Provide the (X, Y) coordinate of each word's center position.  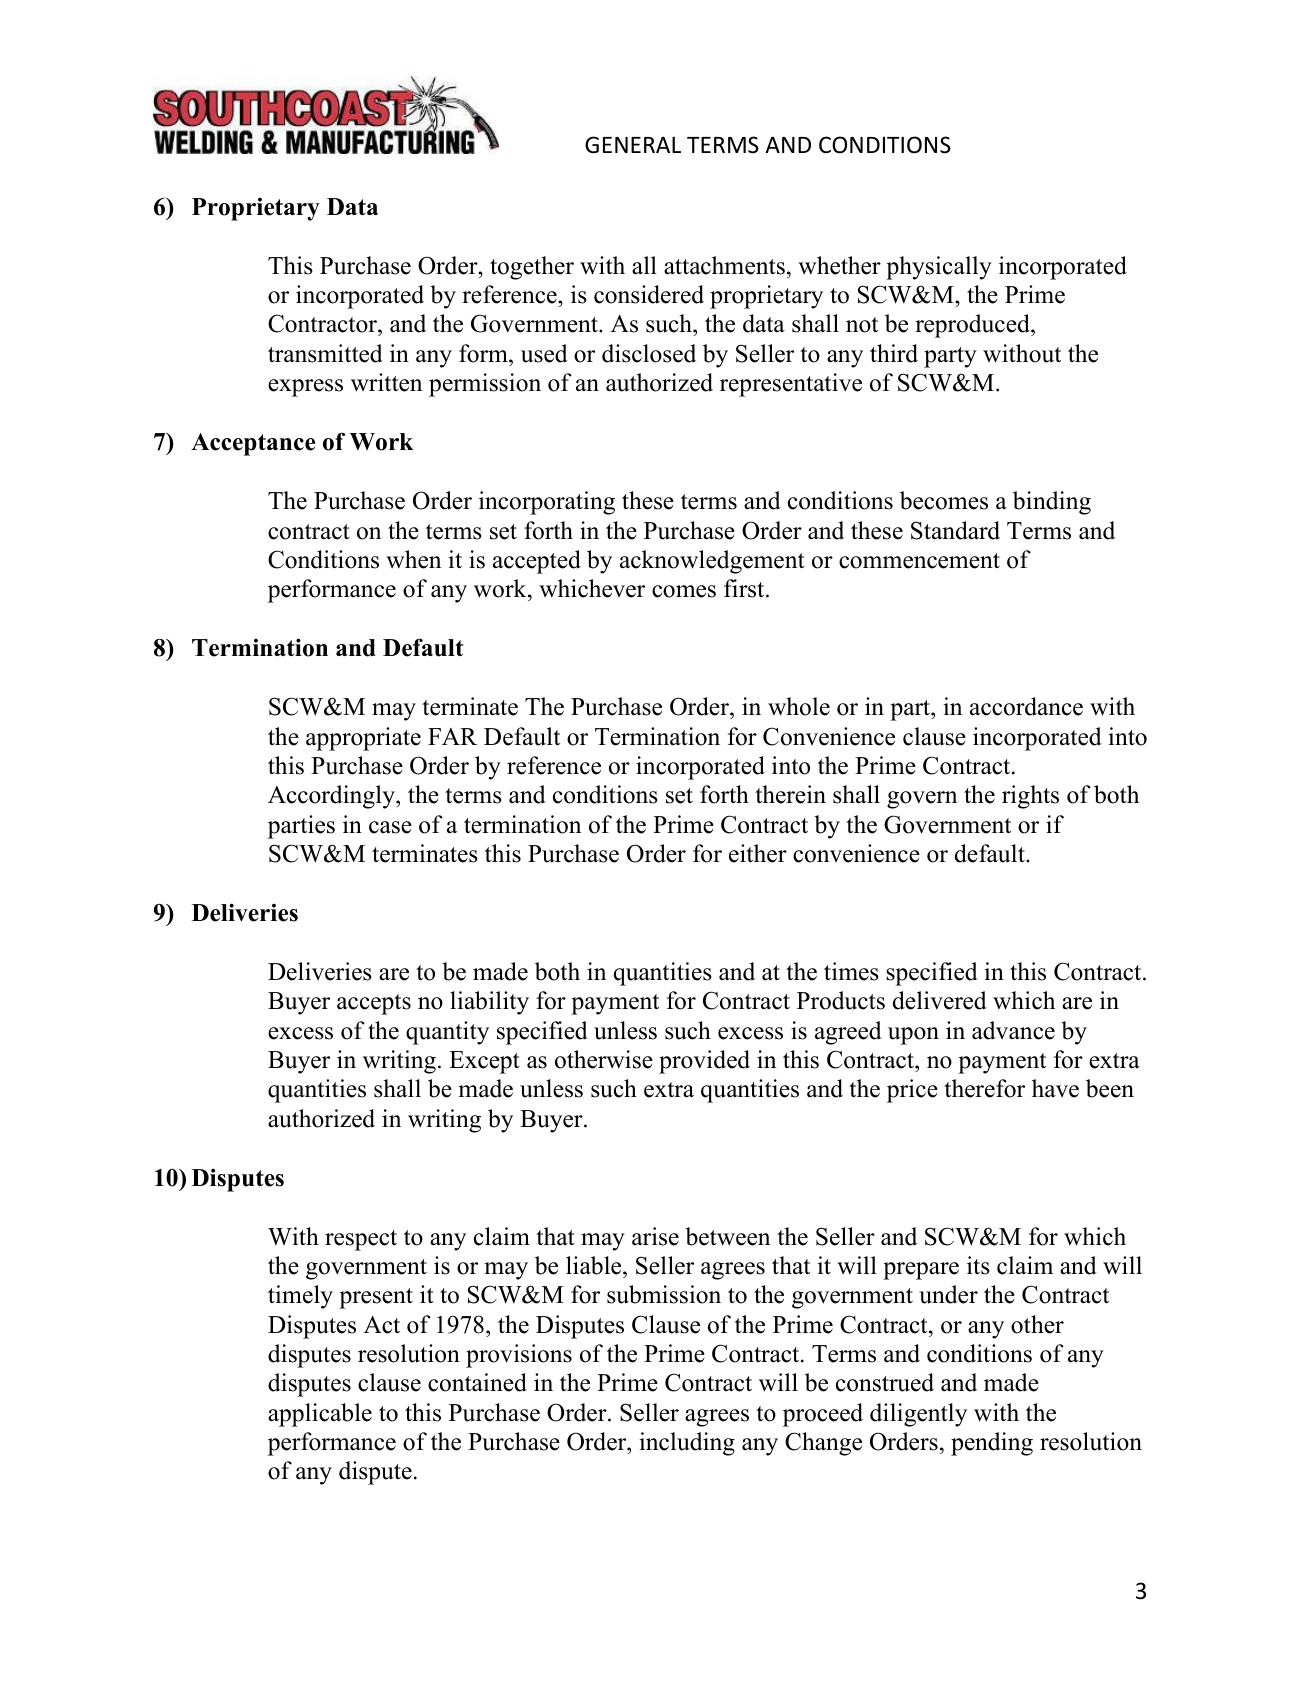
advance (1013, 1030)
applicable (320, 1415)
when (413, 559)
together (532, 268)
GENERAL (633, 145)
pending (992, 1444)
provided (704, 1062)
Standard (955, 530)
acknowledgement (712, 562)
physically (939, 268)
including (687, 1444)
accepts (374, 1004)
